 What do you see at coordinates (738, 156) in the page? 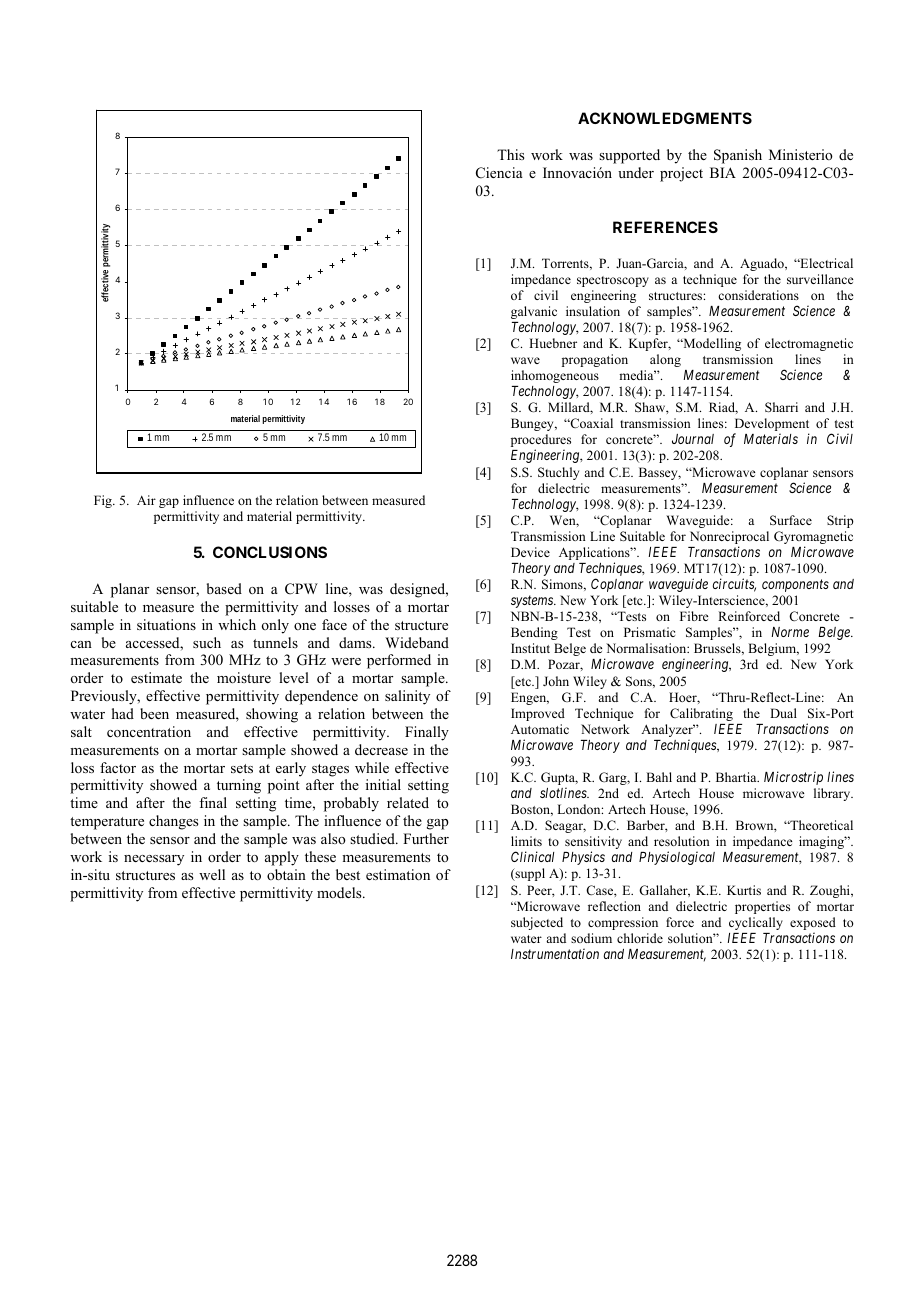
I see `Spanish` at bounding box center [738, 156].
